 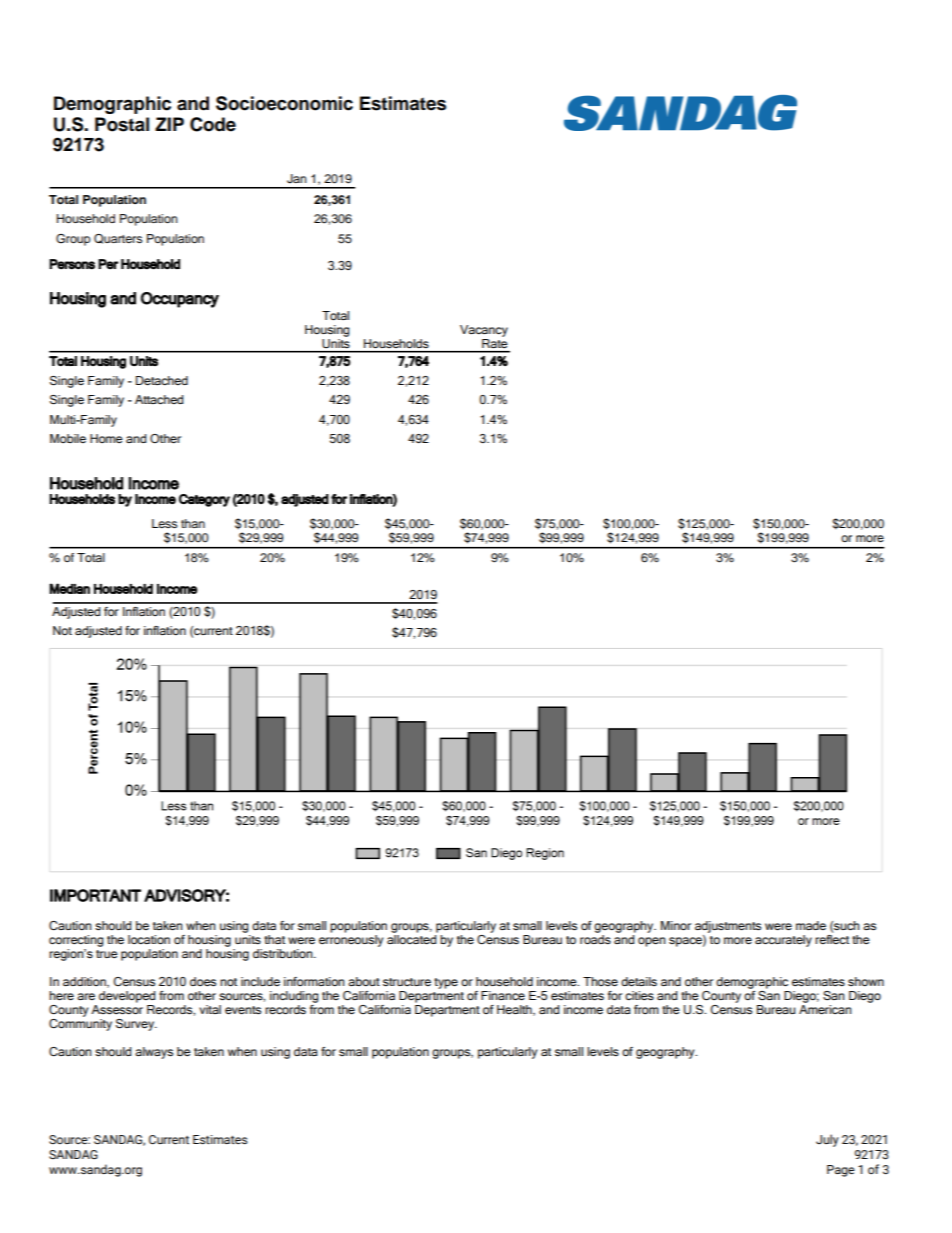 I want to click on Median, so click(x=69, y=588).
